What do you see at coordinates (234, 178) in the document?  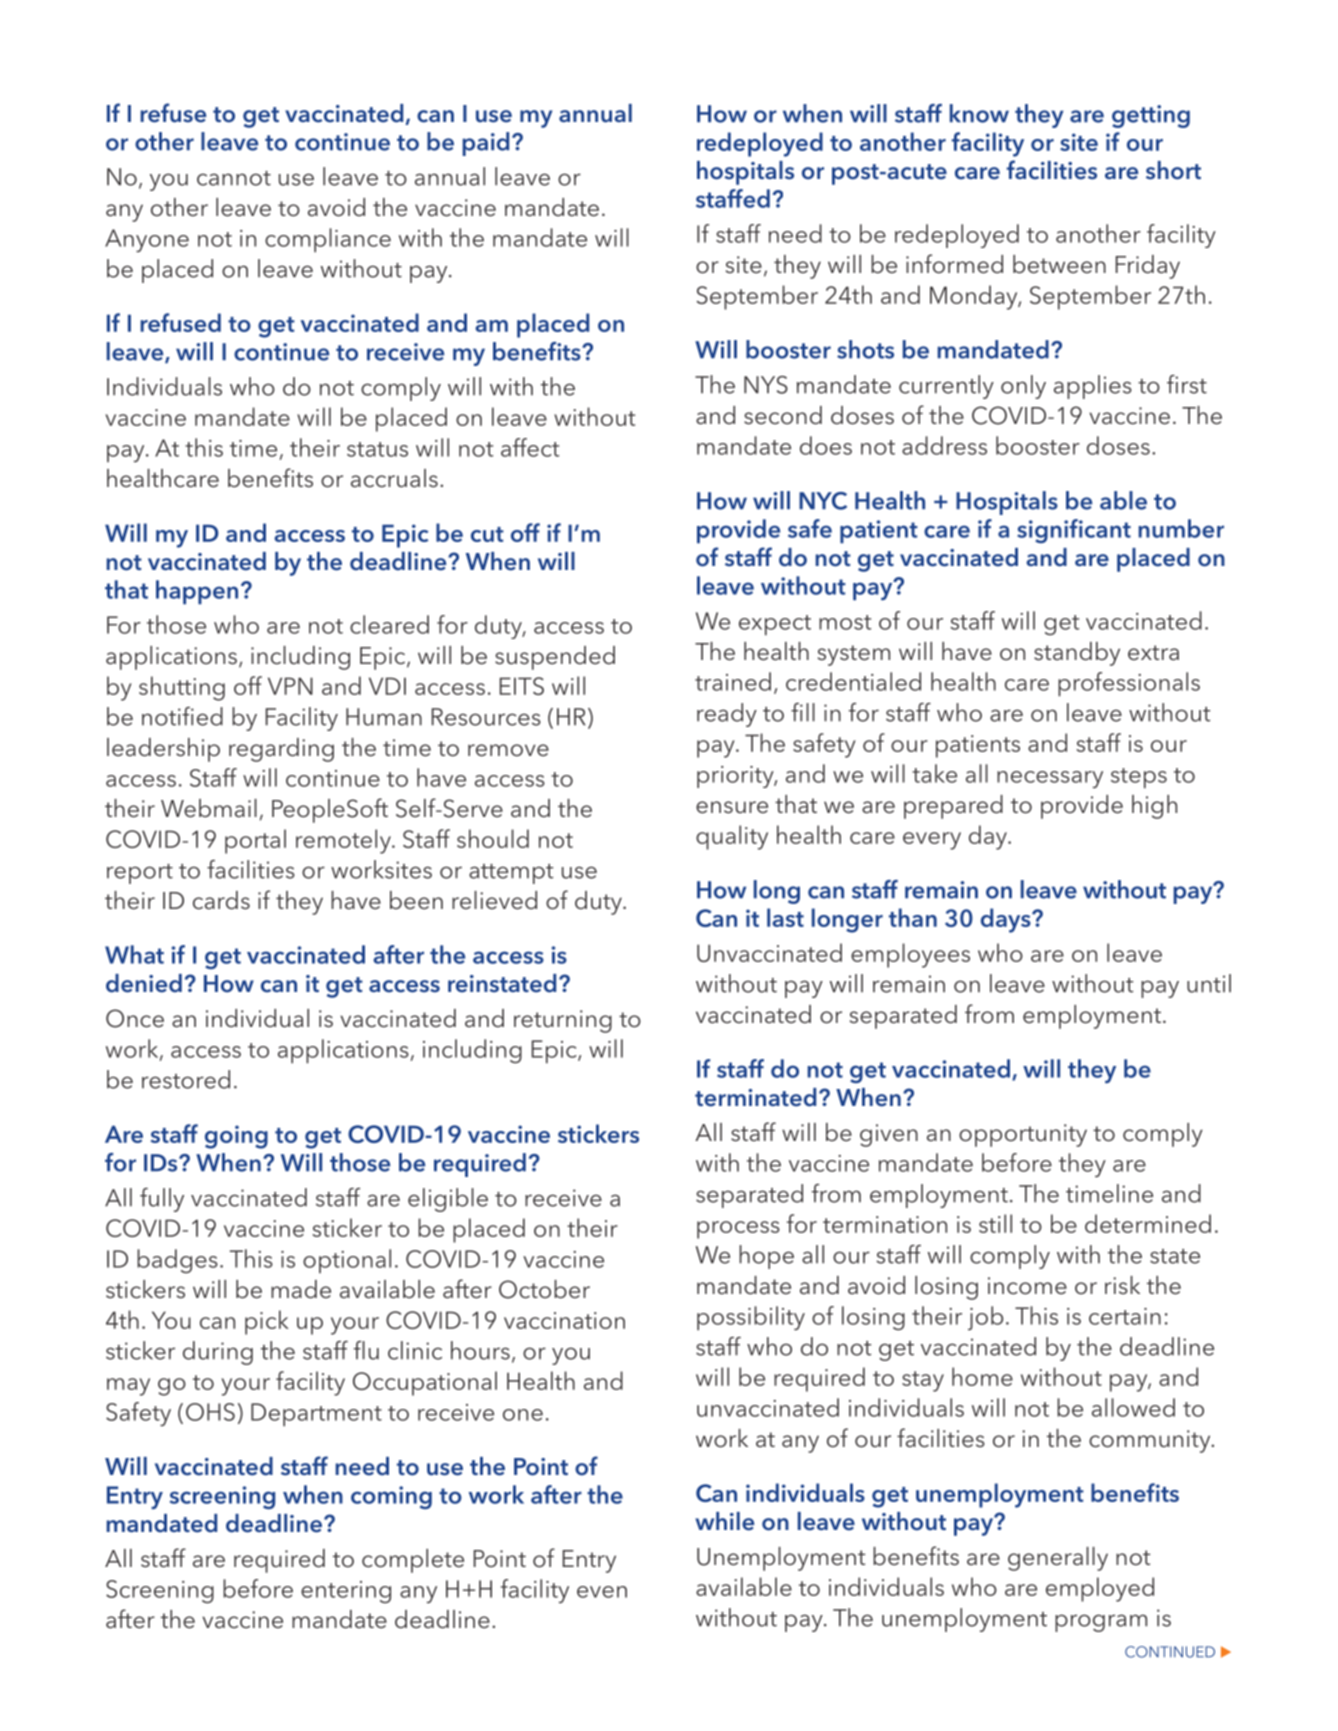 I see `cannot` at bounding box center [234, 178].
